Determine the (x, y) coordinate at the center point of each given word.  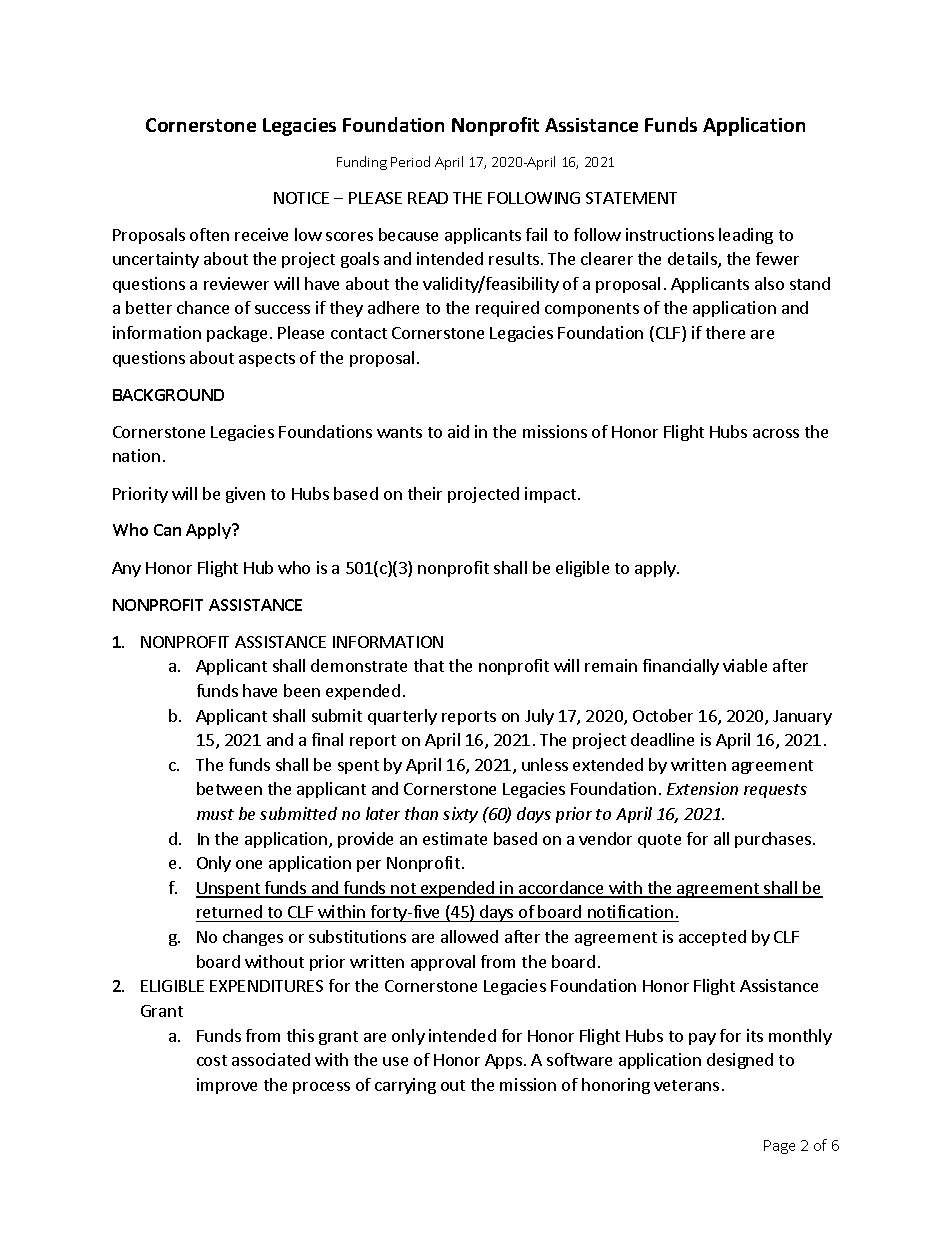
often (209, 234)
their (425, 493)
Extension (702, 788)
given (245, 495)
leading (746, 236)
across (776, 433)
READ (428, 198)
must (215, 814)
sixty (460, 815)
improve (227, 1086)
